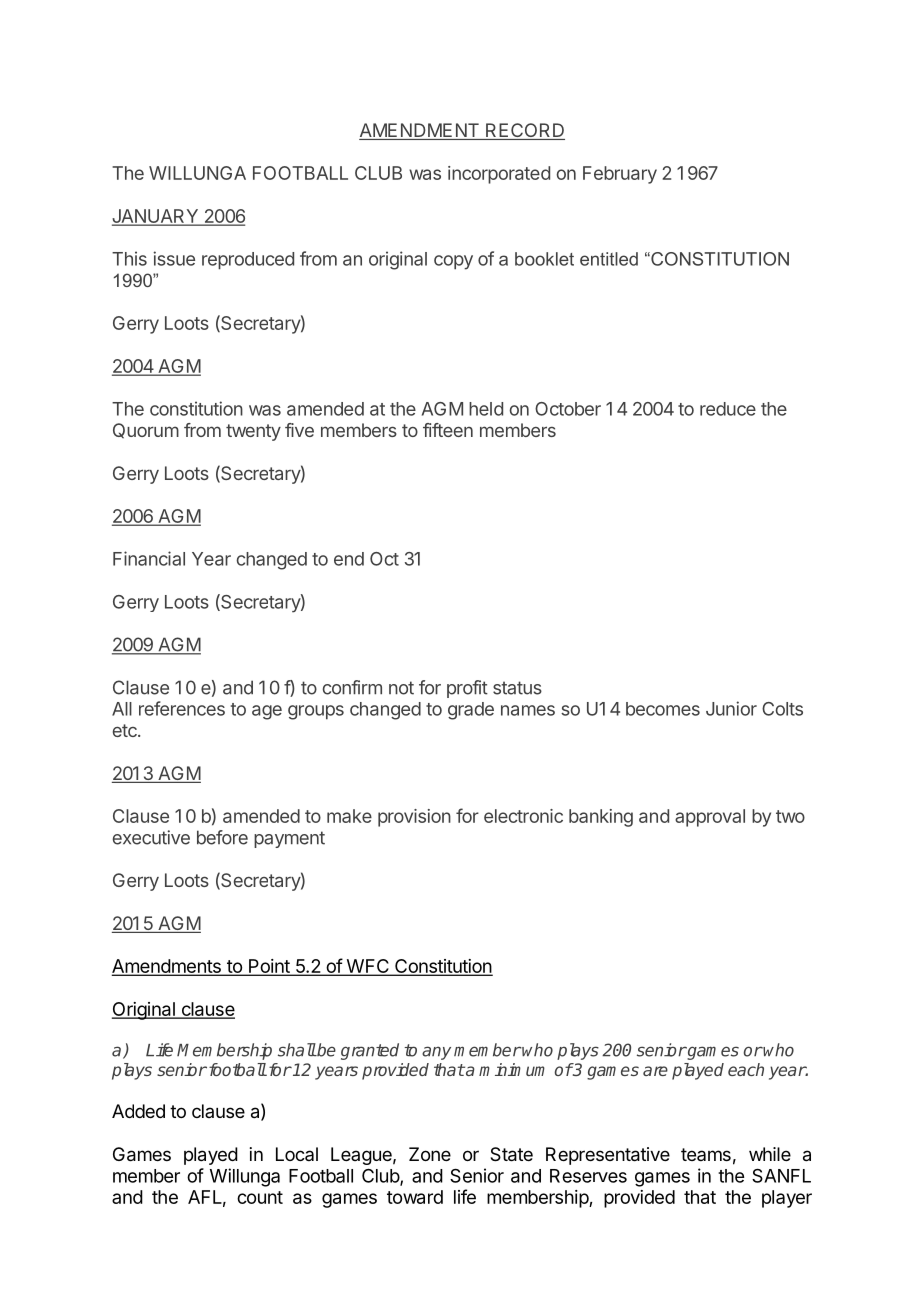  I want to click on profit, so click(467, 689).
